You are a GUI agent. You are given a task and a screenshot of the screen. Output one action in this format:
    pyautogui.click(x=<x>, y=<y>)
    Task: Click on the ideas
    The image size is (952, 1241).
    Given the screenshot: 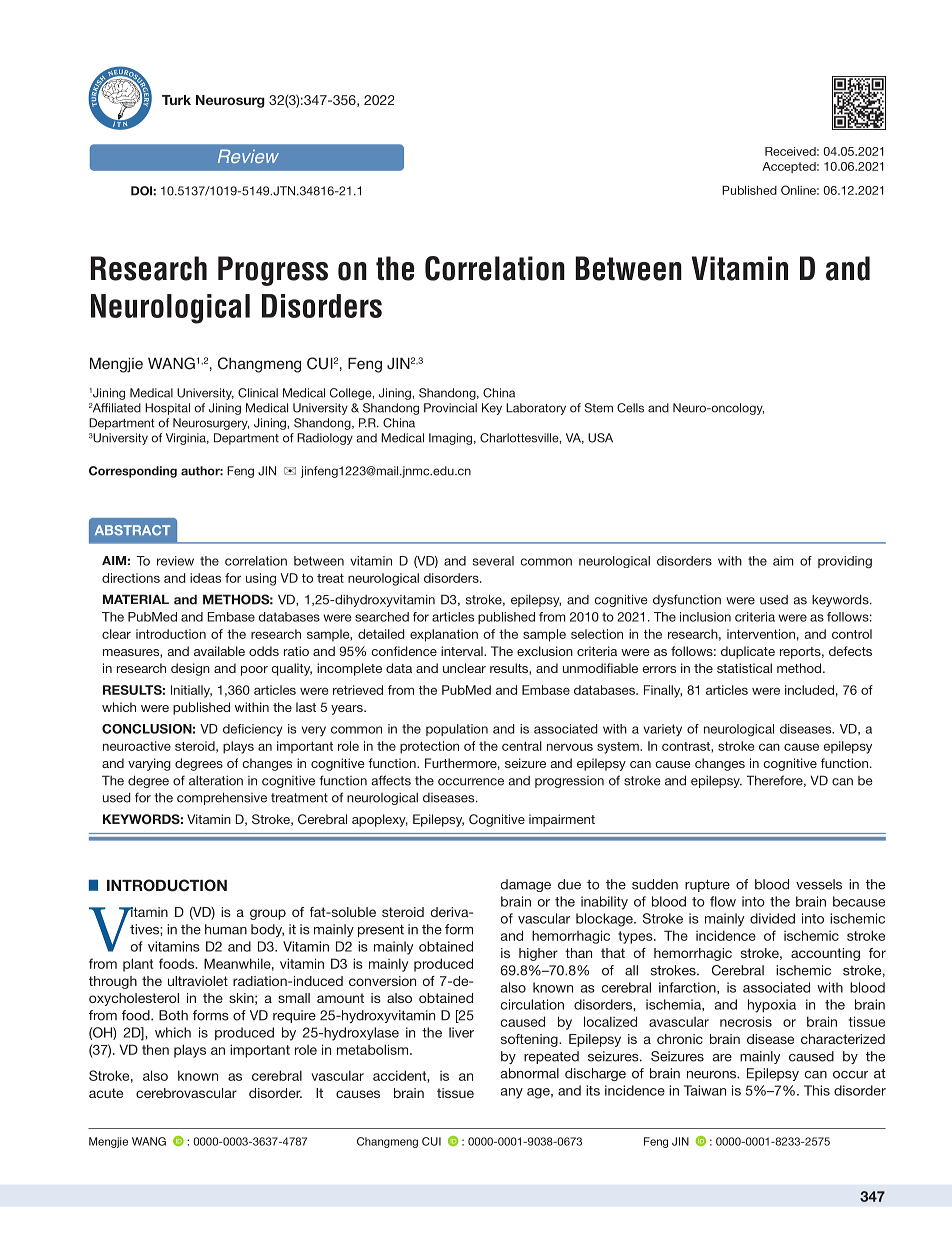 What is the action you would take?
    pyautogui.click(x=205, y=578)
